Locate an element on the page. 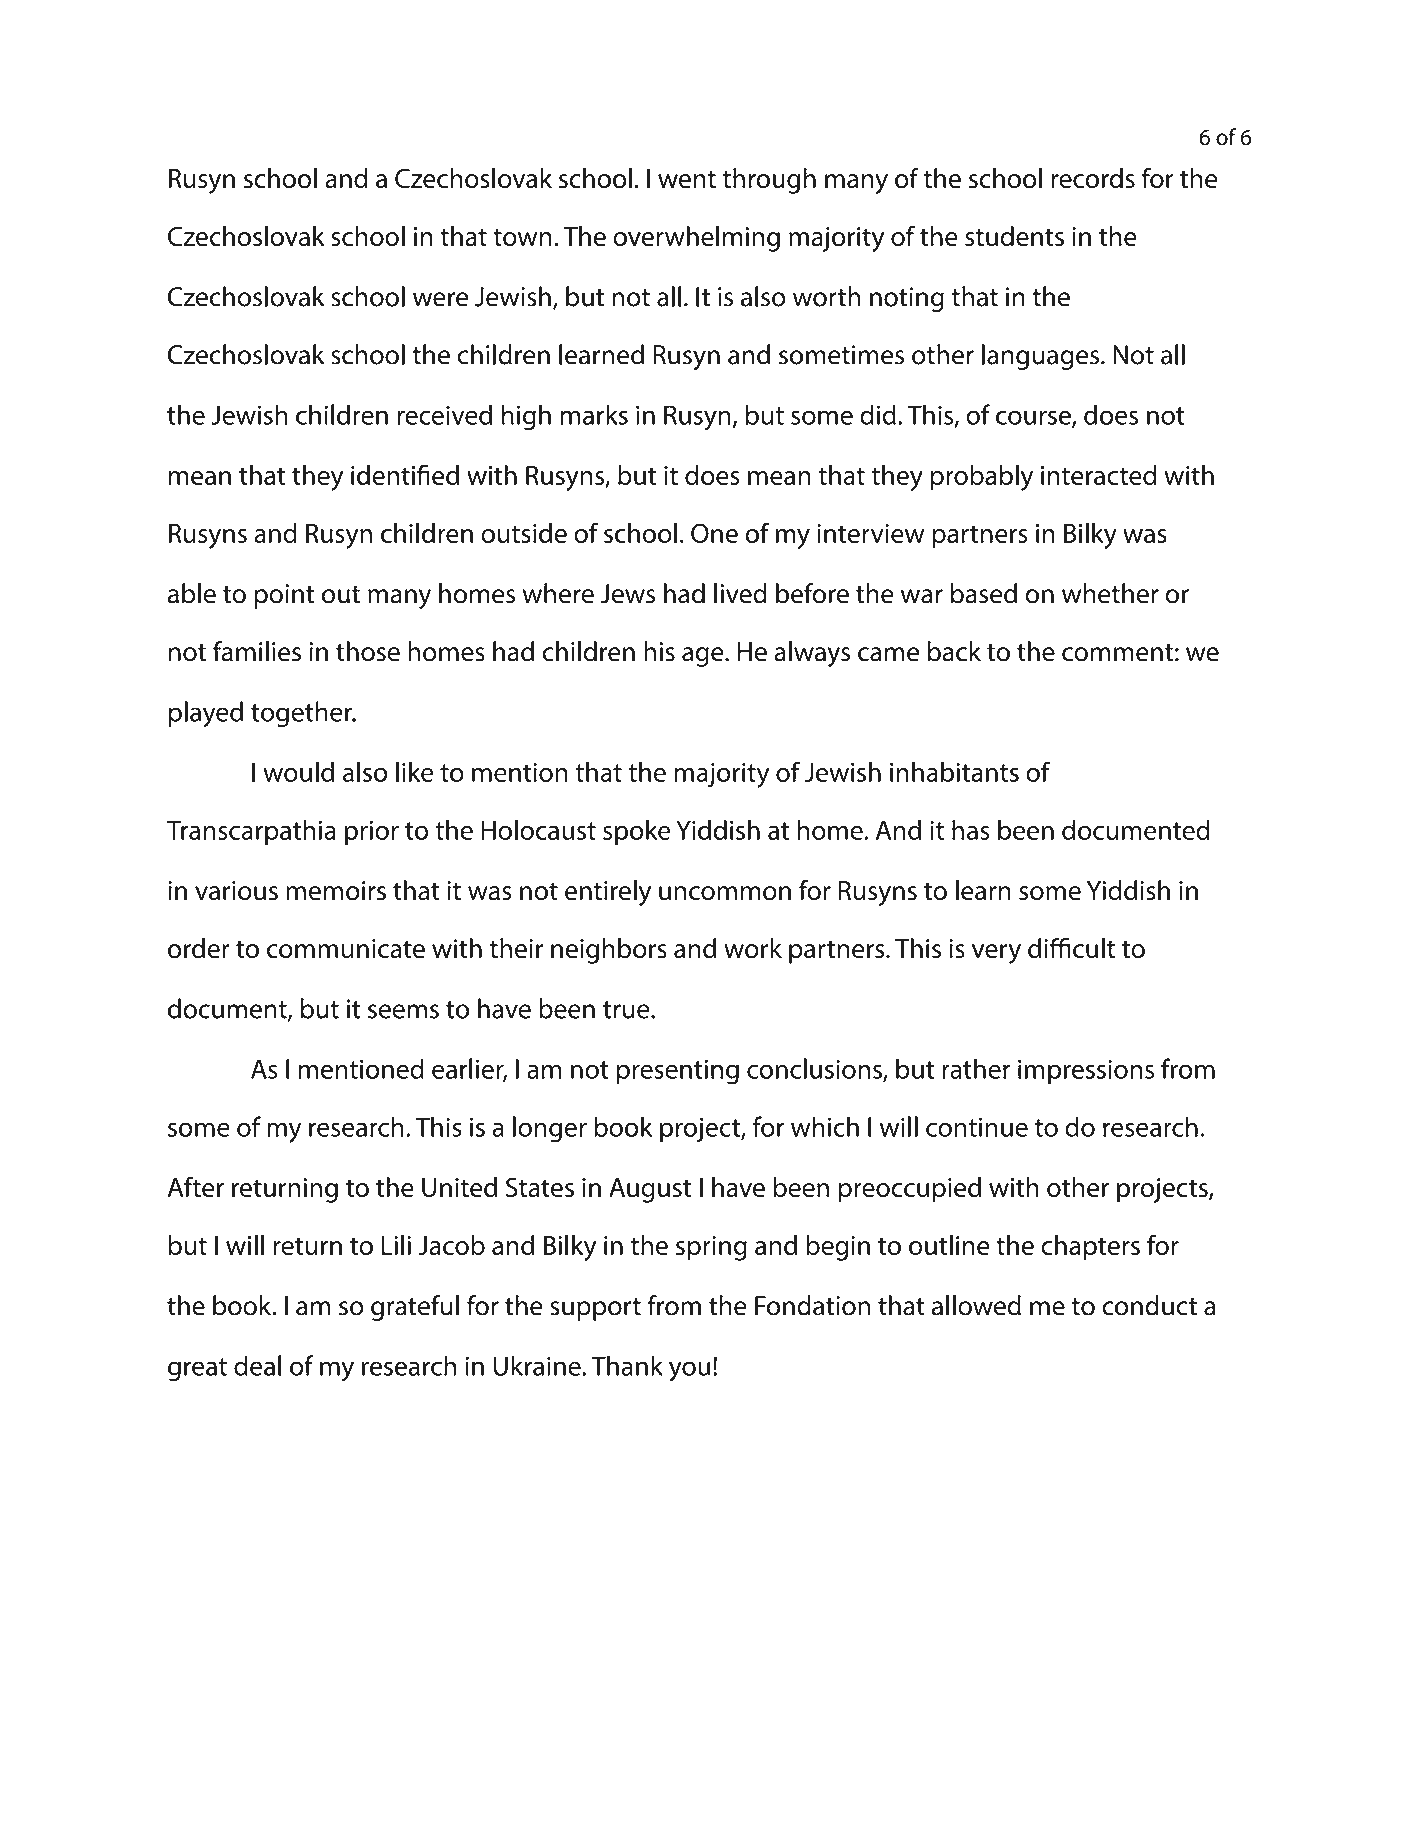 This document has width=1419, height=1837. overwhelming is located at coordinates (696, 239).
